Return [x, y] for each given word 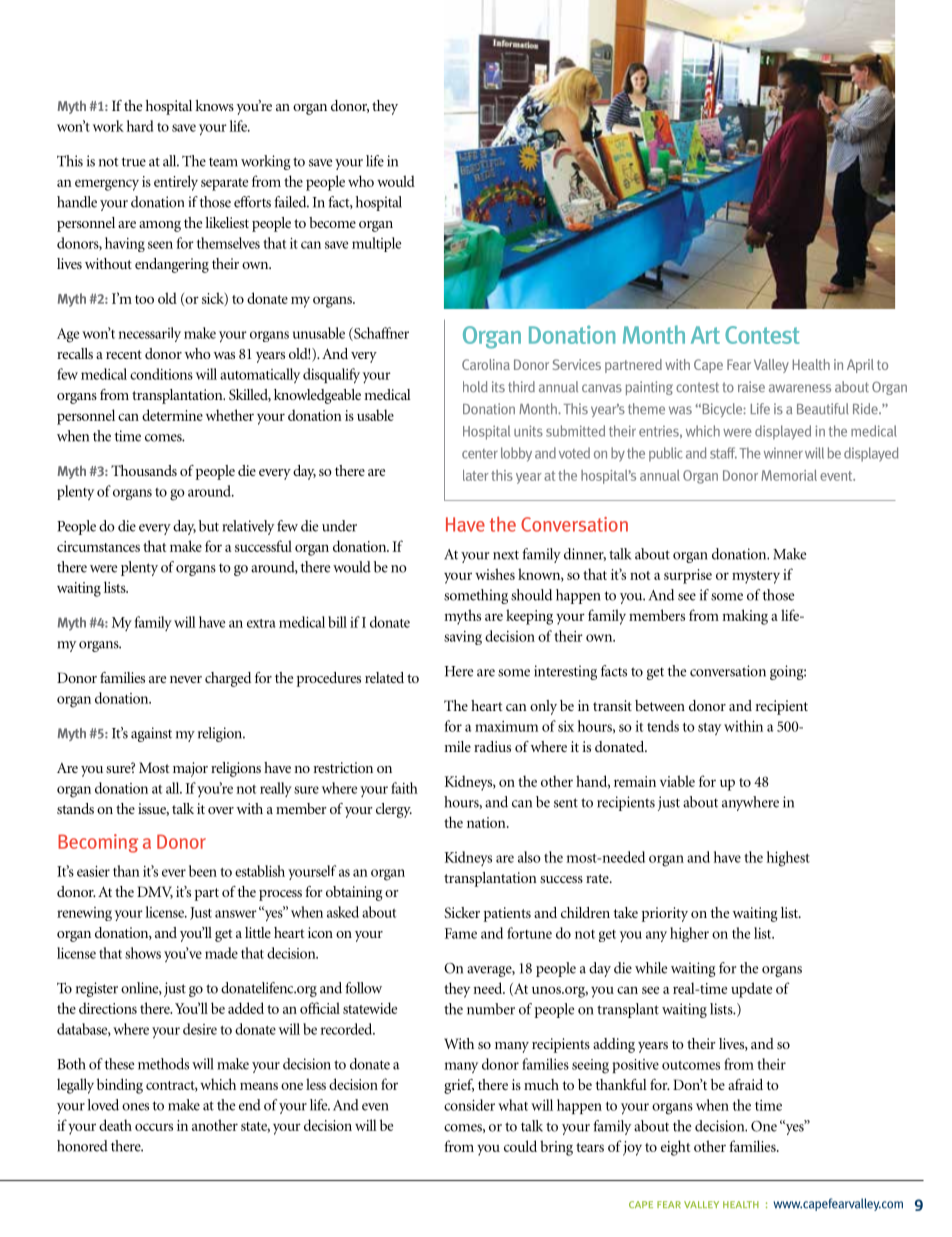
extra [261, 623]
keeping [529, 617]
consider [469, 1105]
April [860, 366]
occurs [154, 1127]
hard [140, 126]
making [745, 617]
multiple [376, 244]
